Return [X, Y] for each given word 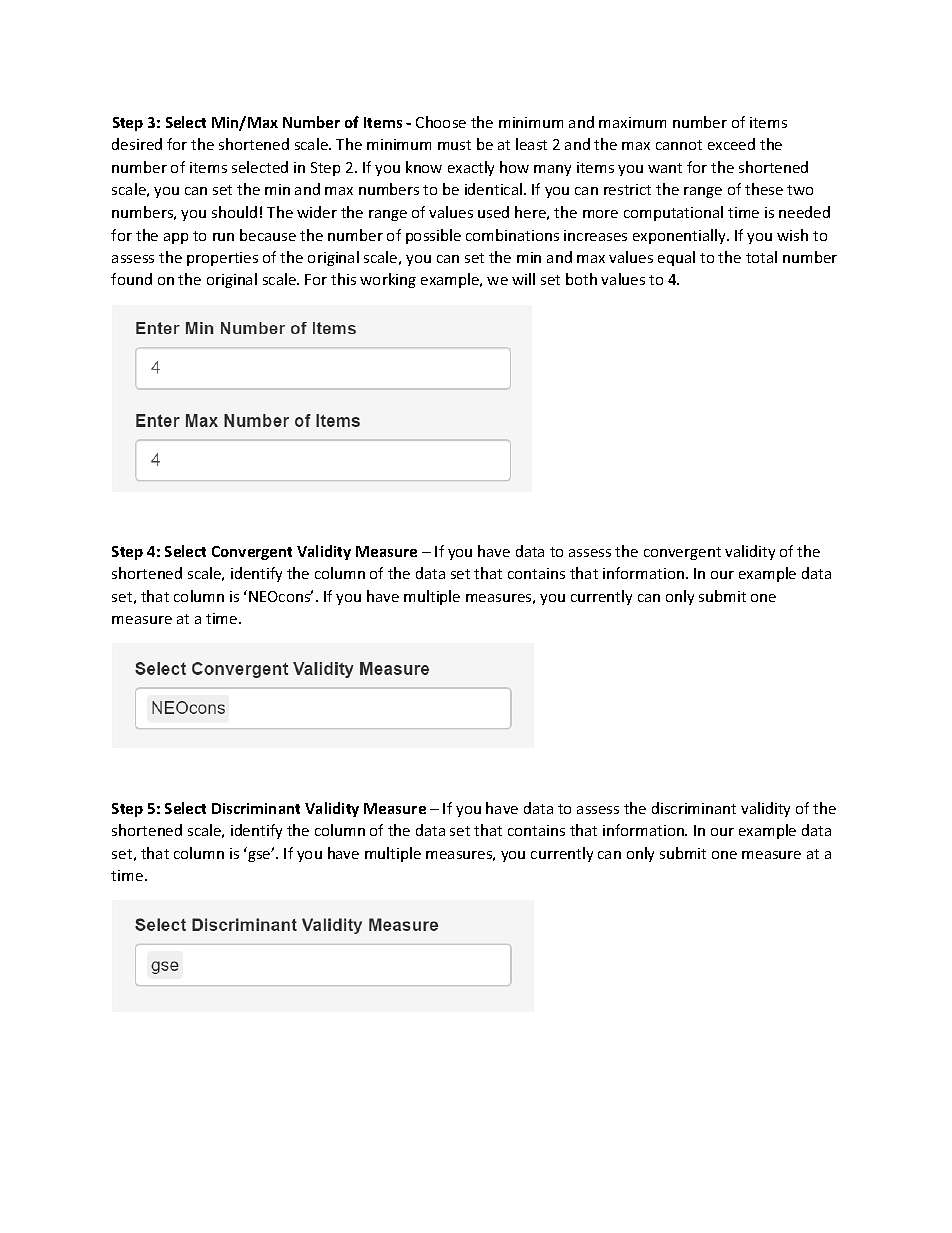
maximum [632, 122]
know [424, 167]
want [665, 168]
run [223, 237]
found [131, 279]
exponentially [681, 236]
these [764, 189]
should [234, 212]
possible [433, 236]
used [493, 212]
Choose [441, 122]
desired [137, 144]
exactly [471, 168]
